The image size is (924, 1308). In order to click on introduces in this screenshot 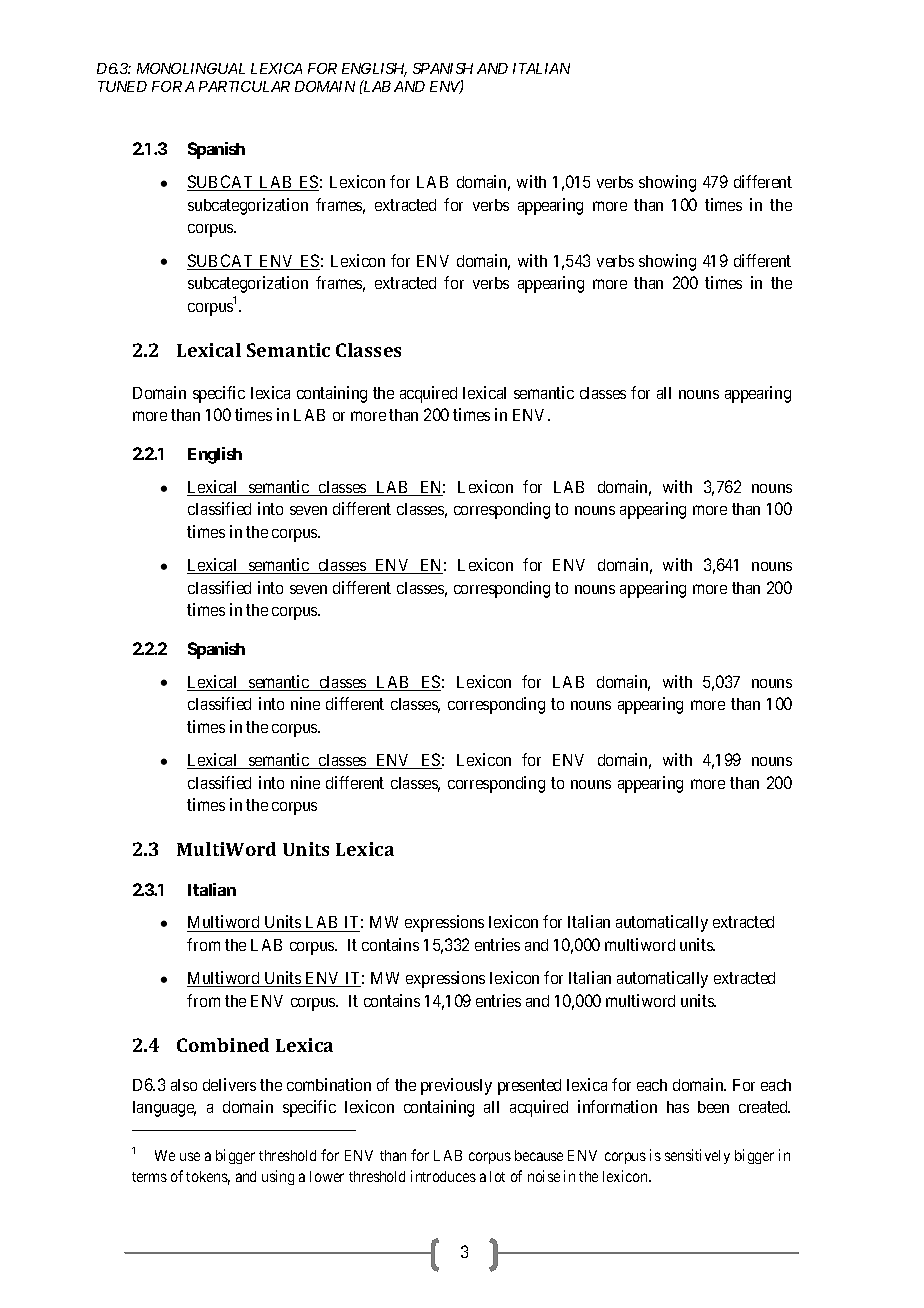, I will do `click(443, 1176)`.
